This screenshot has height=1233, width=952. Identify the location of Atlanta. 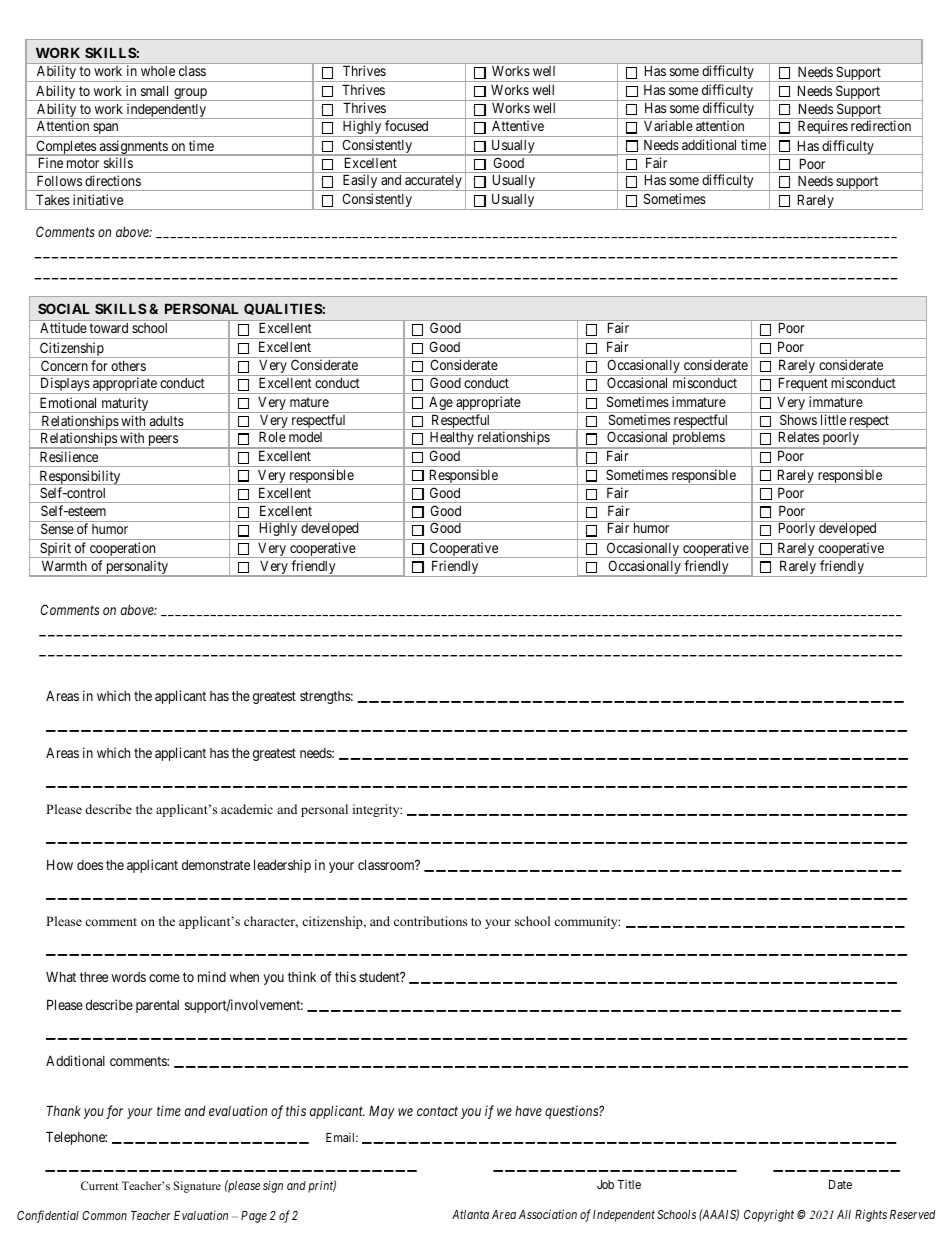
(470, 1214).
